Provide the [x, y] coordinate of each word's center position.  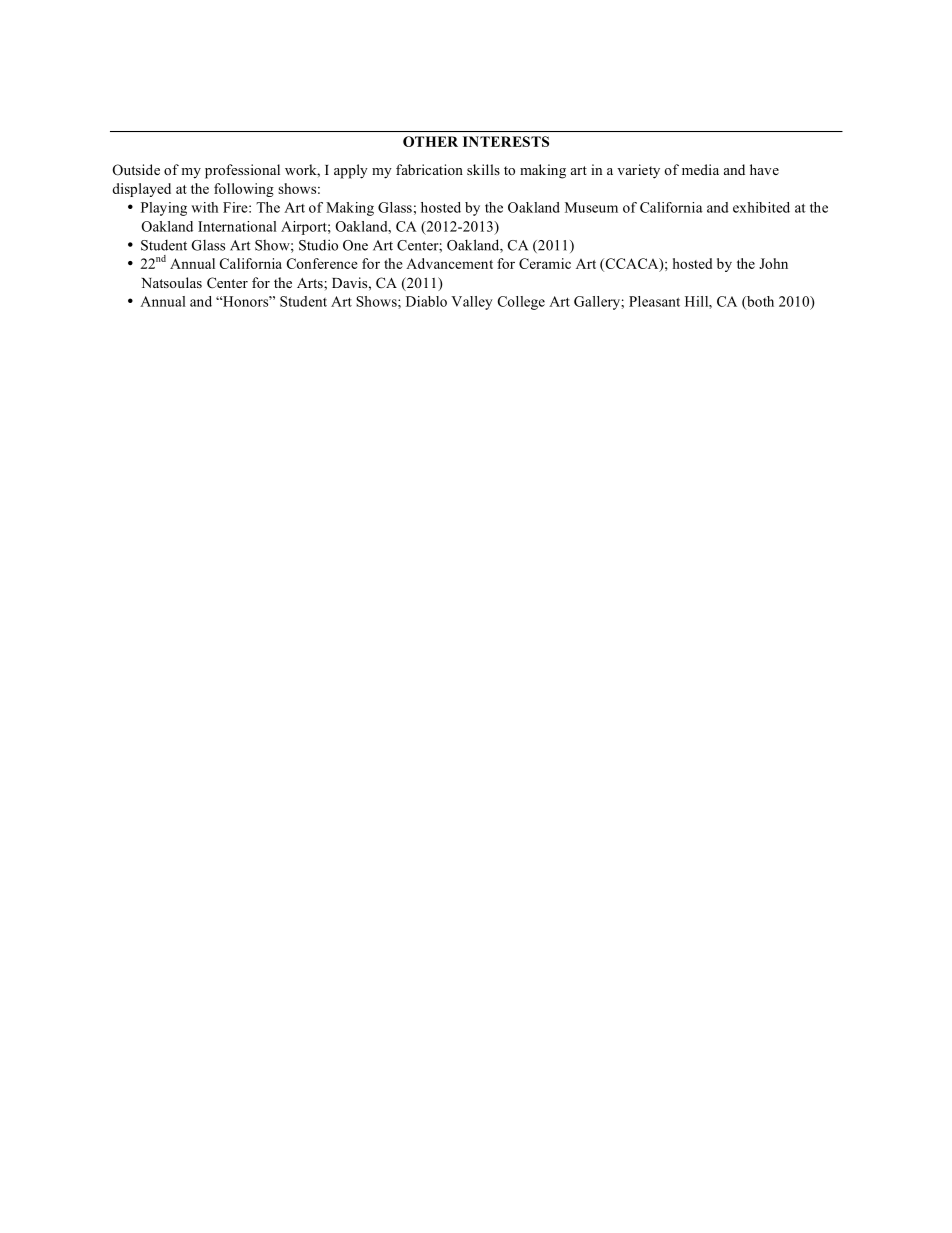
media [700, 169]
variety [638, 171]
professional [242, 171]
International [237, 226]
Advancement [449, 263]
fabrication [429, 169]
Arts [311, 283]
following [244, 190]
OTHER [430, 141]
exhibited [761, 207]
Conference [322, 263]
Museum [591, 207]
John [773, 263]
